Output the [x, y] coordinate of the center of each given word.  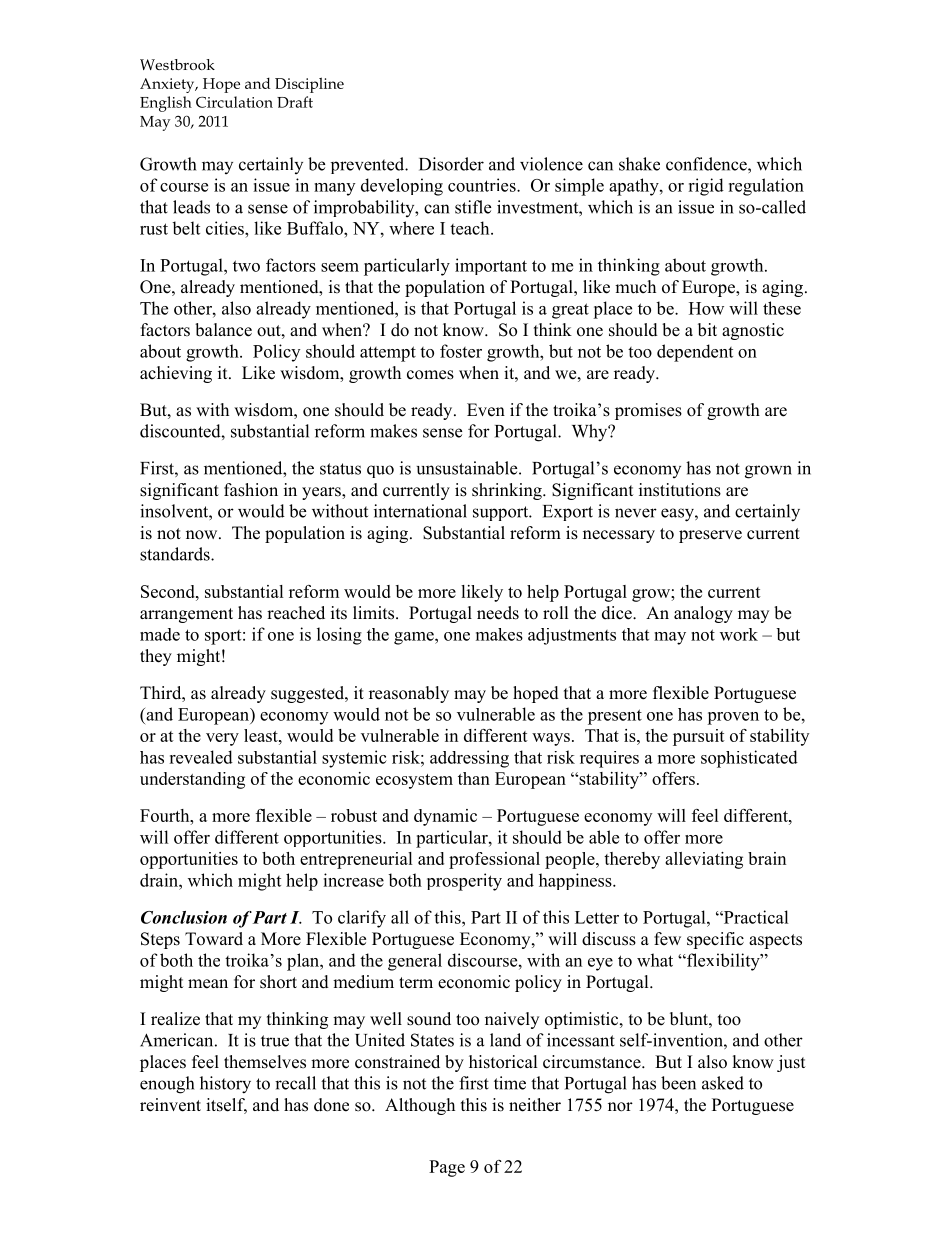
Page [447, 1168]
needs [498, 613]
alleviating [704, 860]
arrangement [186, 615]
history [225, 1085]
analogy [703, 614]
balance [223, 330]
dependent [695, 353]
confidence [707, 164]
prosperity [464, 882]
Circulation [234, 102]
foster [461, 351]
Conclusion [184, 917]
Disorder [451, 164]
